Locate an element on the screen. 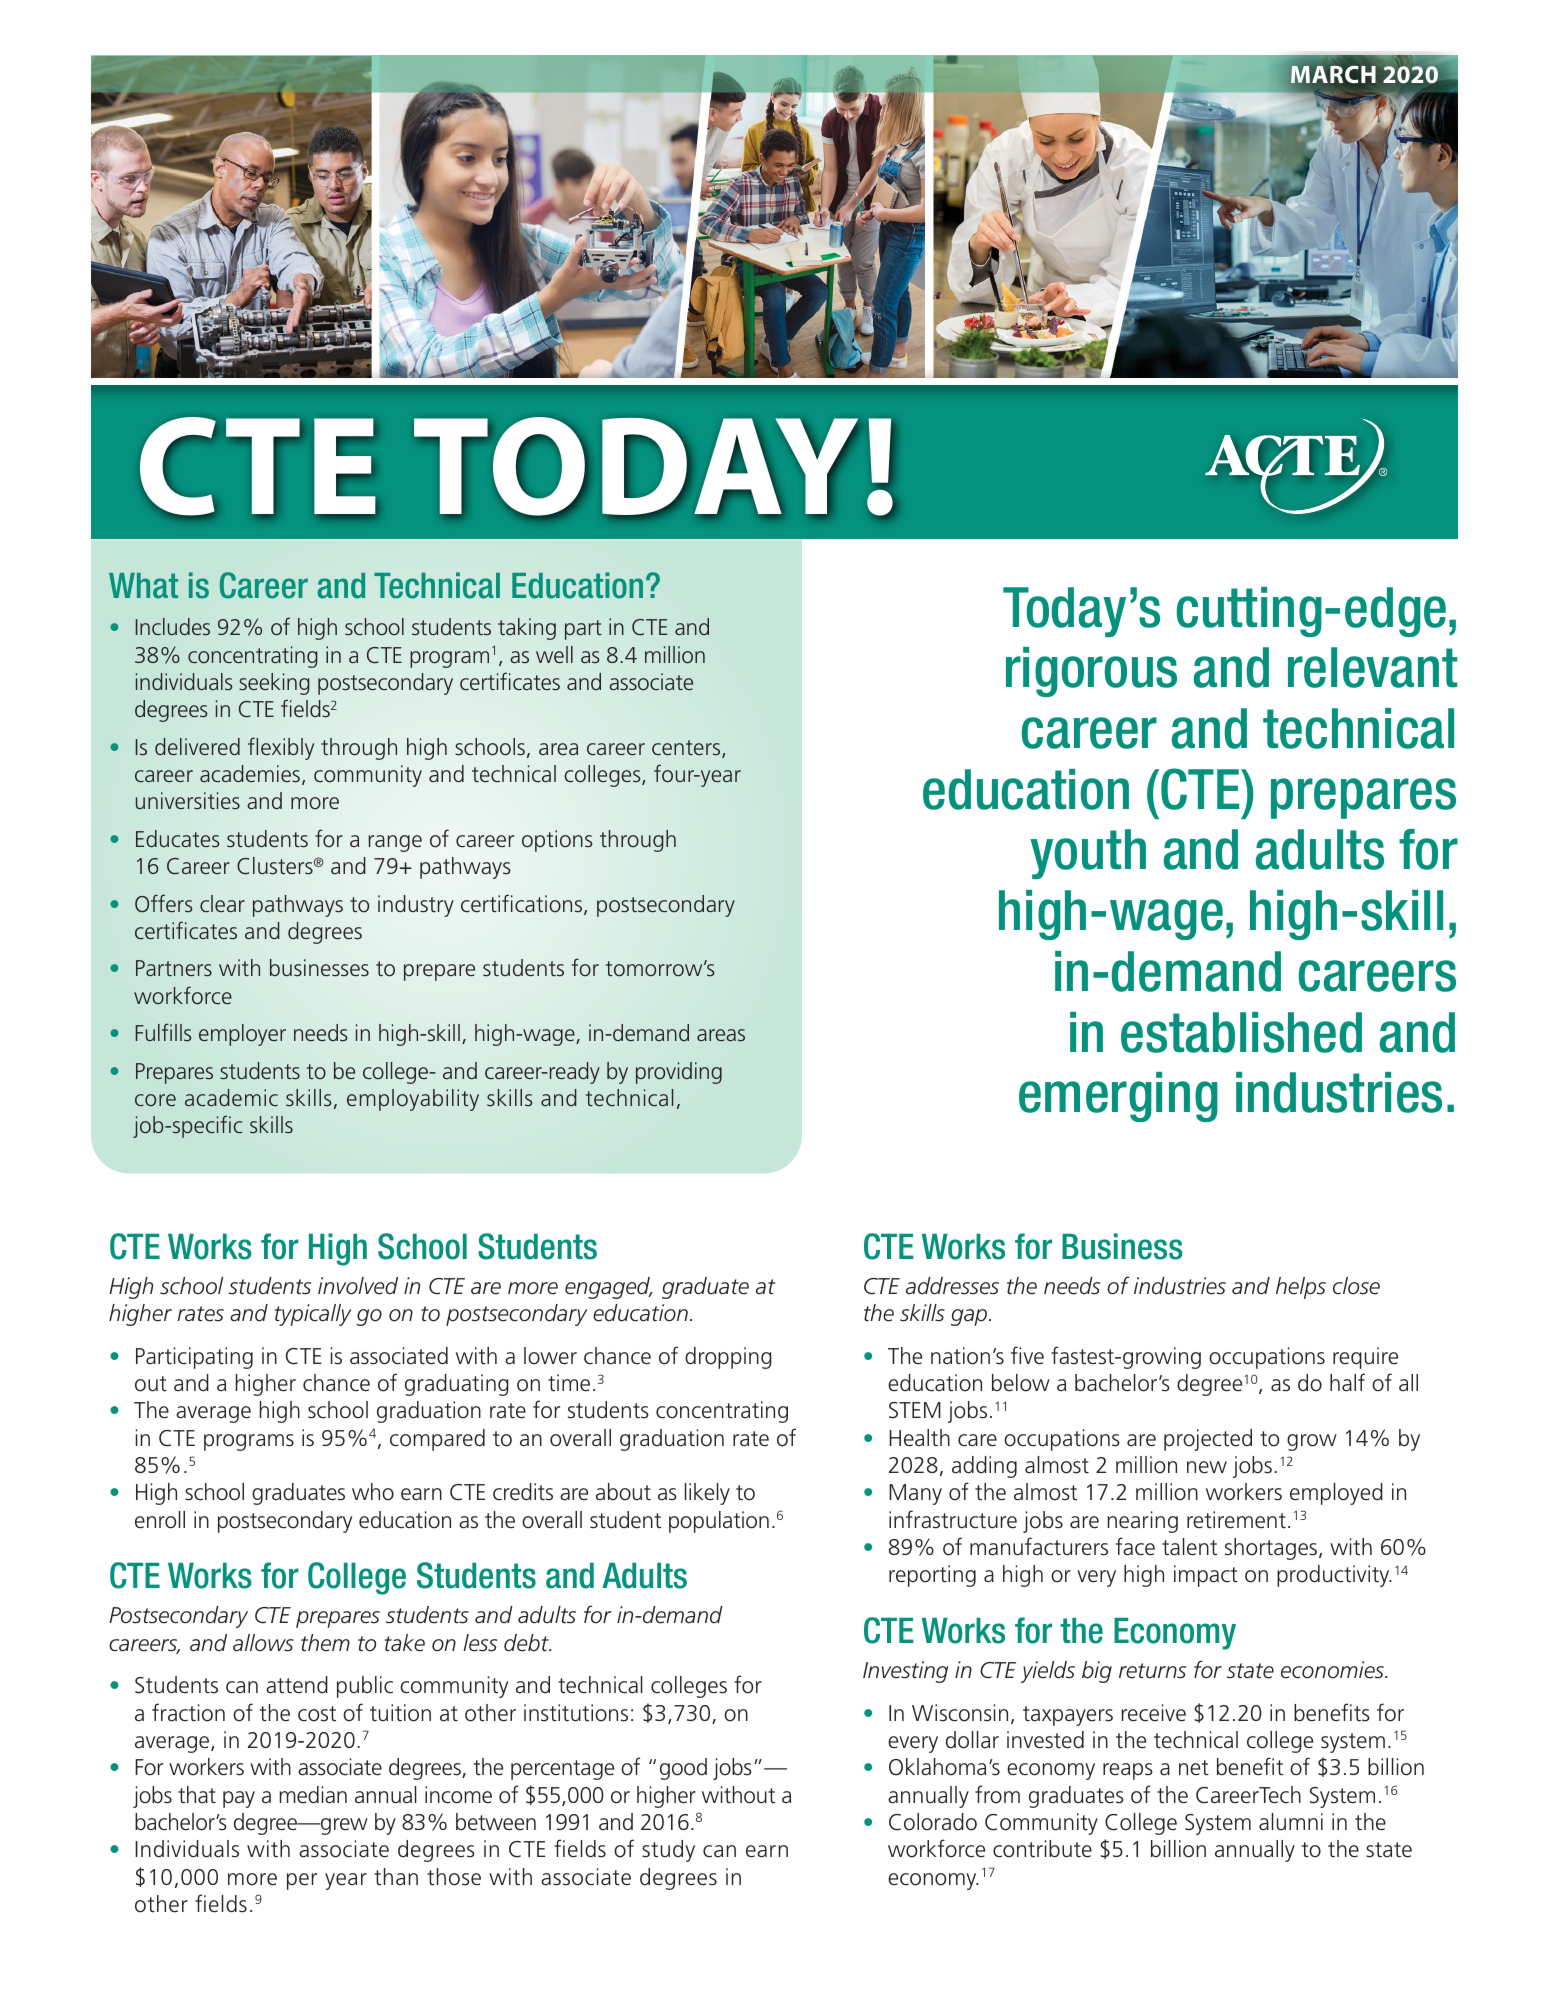 The image size is (1549, 2004). established is located at coordinates (1241, 1032).
